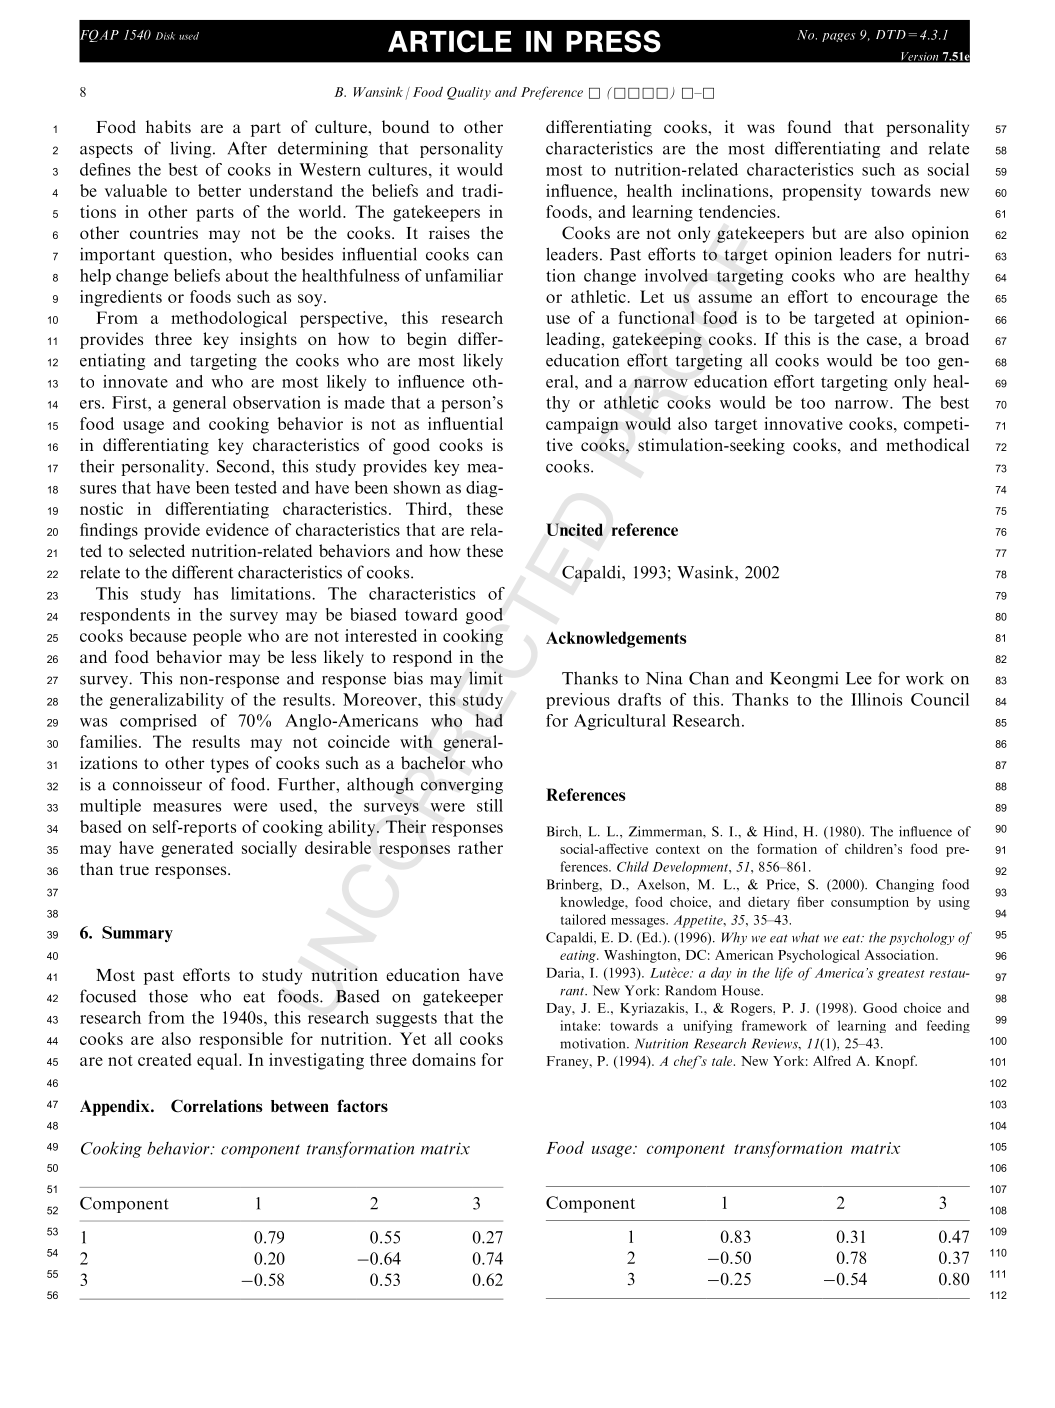  Describe the element at coordinates (229, 319) in the page. I see `methodological` at that location.
